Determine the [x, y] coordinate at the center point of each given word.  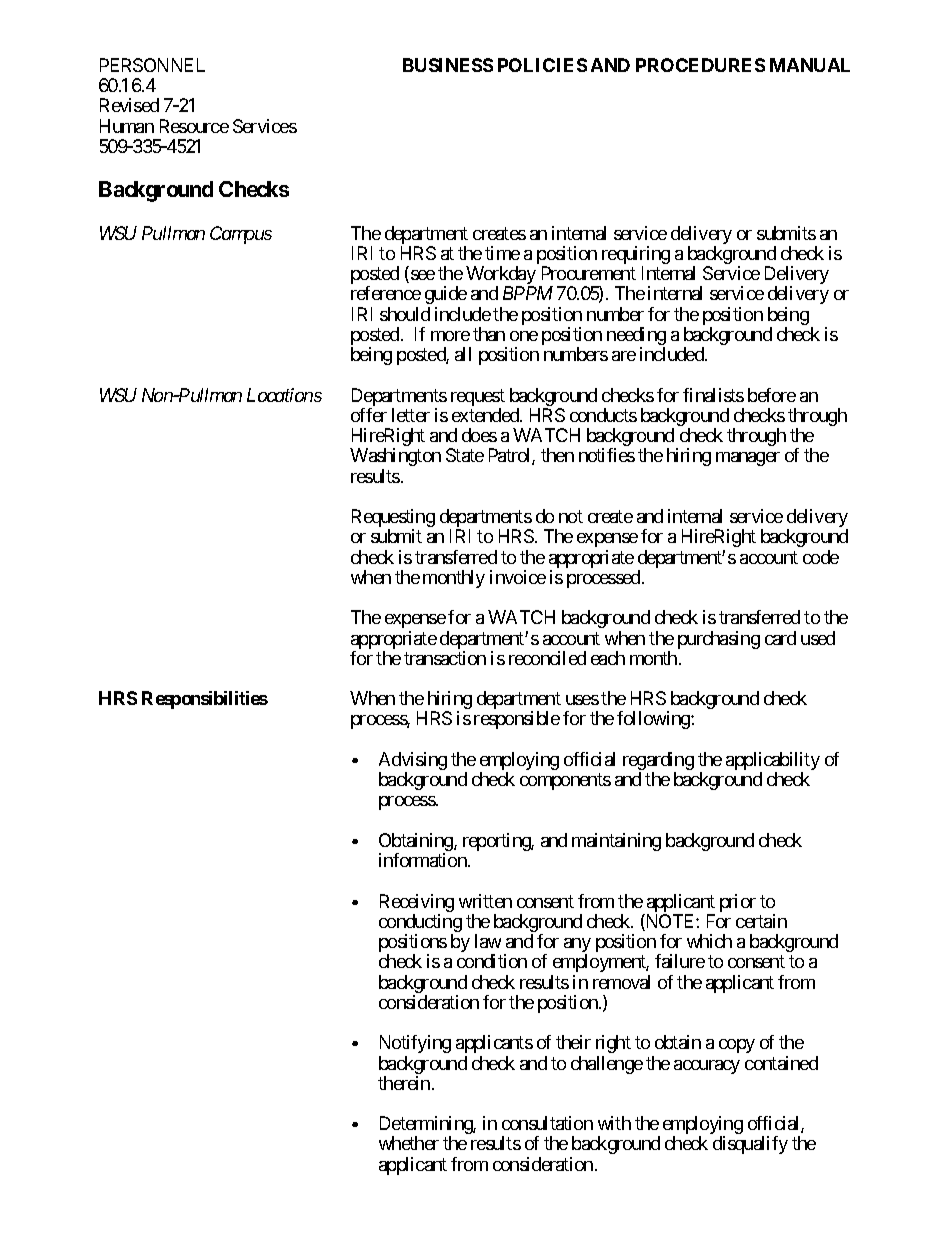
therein [404, 1083]
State [465, 455]
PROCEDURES [700, 65]
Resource [194, 126]
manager [748, 459]
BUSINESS [448, 65]
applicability [773, 762]
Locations [284, 395]
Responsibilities [205, 700]
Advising [413, 762]
